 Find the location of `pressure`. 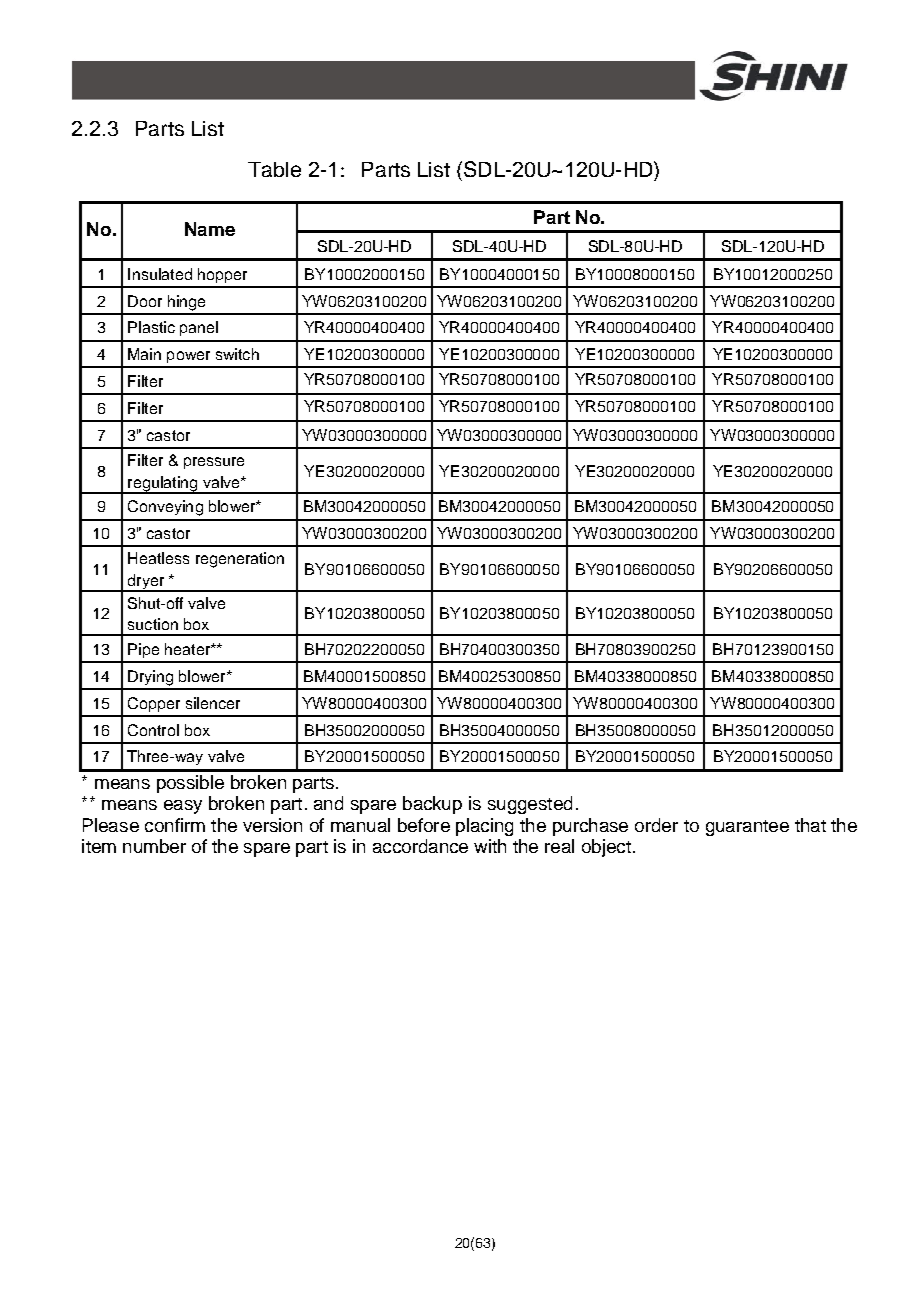

pressure is located at coordinates (214, 463).
